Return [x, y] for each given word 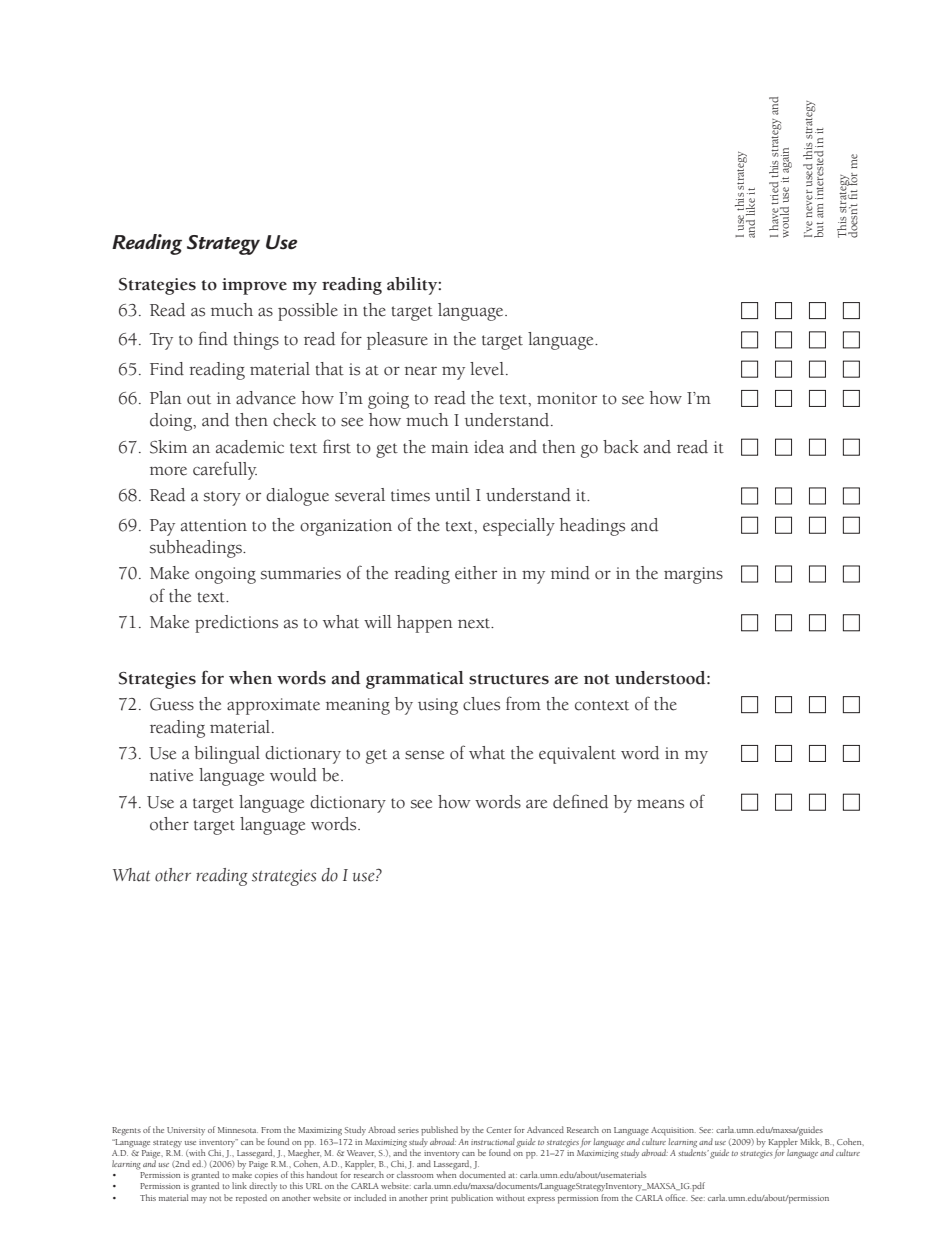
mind [570, 573]
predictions [236, 624]
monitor [567, 398]
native [171, 775]
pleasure [397, 341]
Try [161, 341]
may [199, 1200]
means [660, 804]
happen [425, 624]
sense [424, 755]
